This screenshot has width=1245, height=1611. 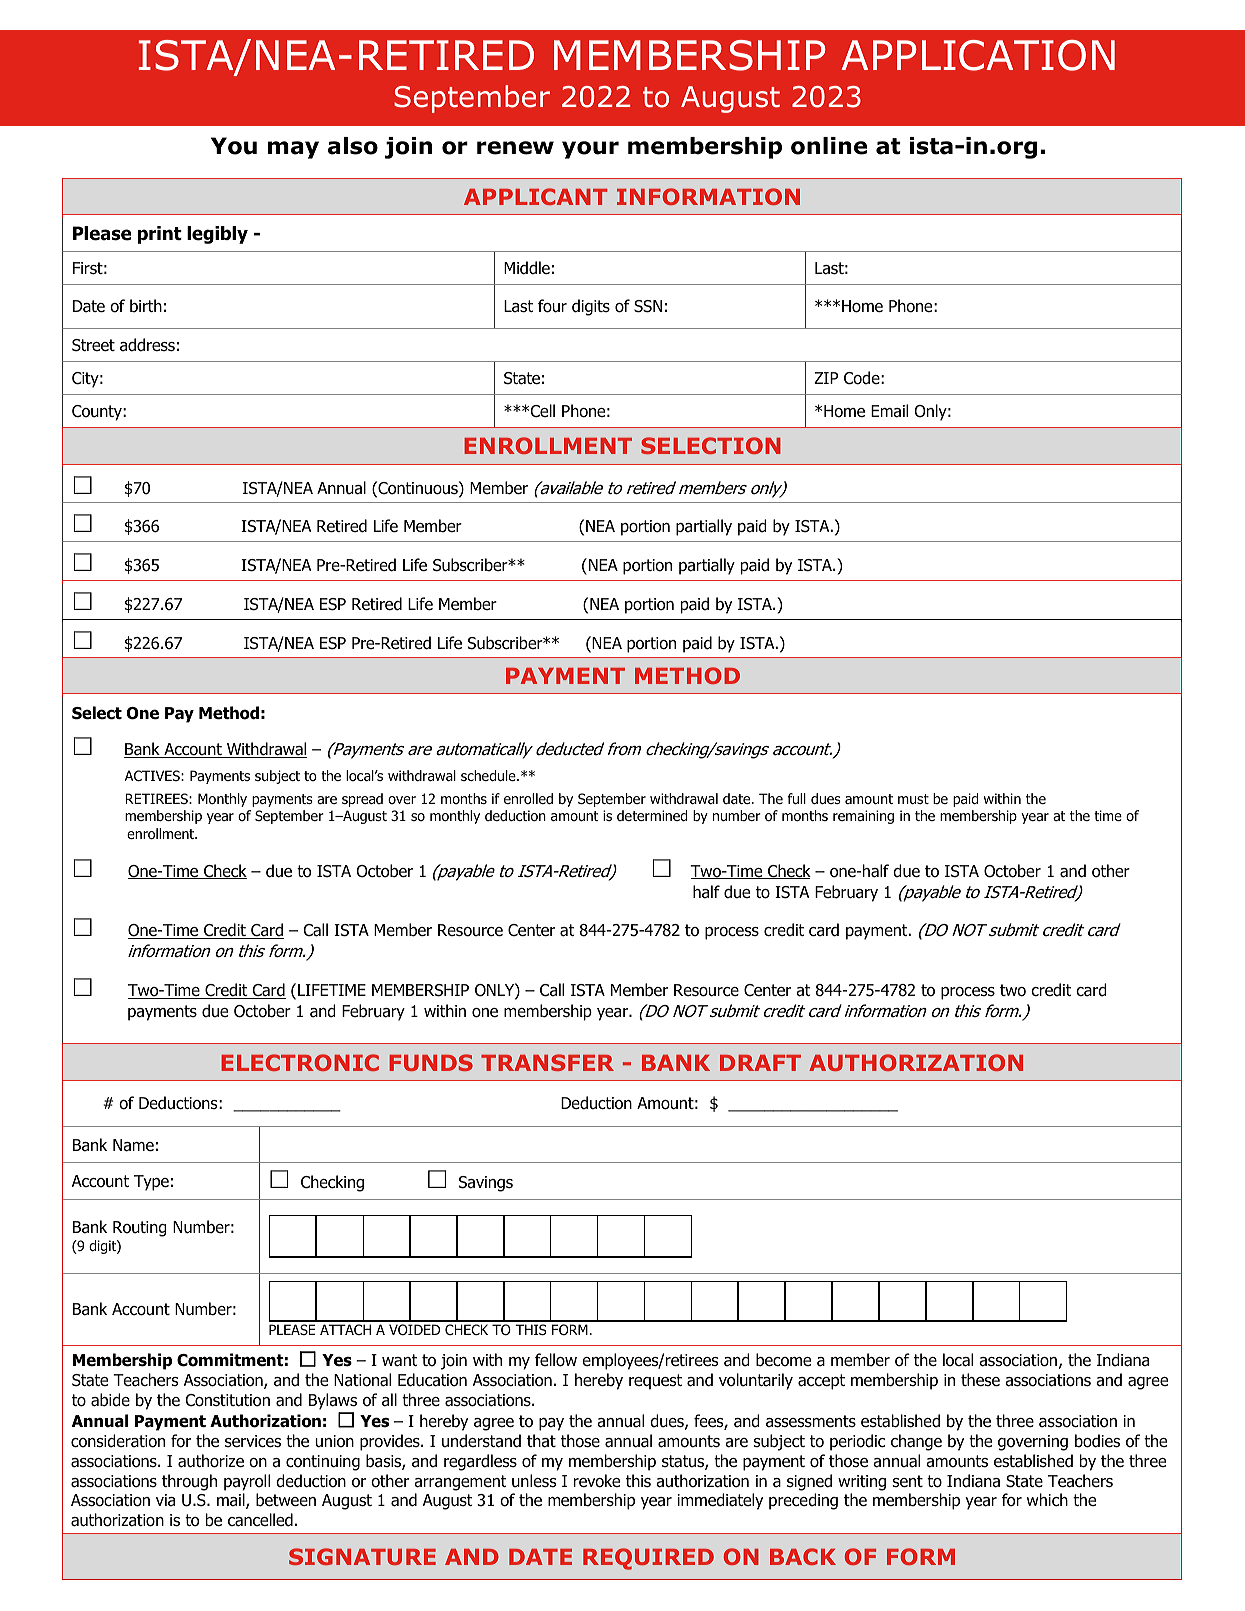 What do you see at coordinates (489, 776) in the screenshot?
I see `schedule` at bounding box center [489, 776].
